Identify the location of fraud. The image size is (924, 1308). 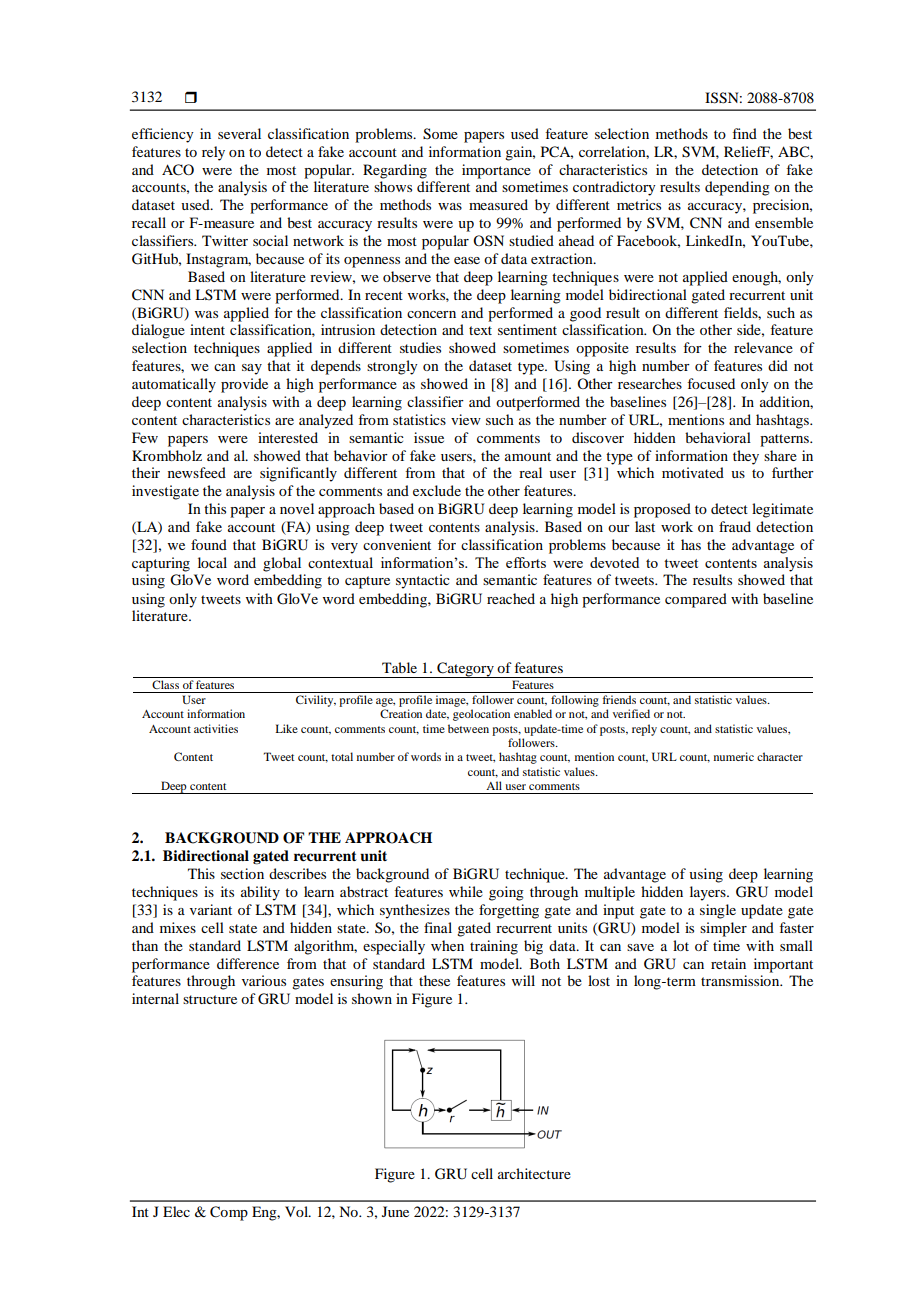
(735, 526).
